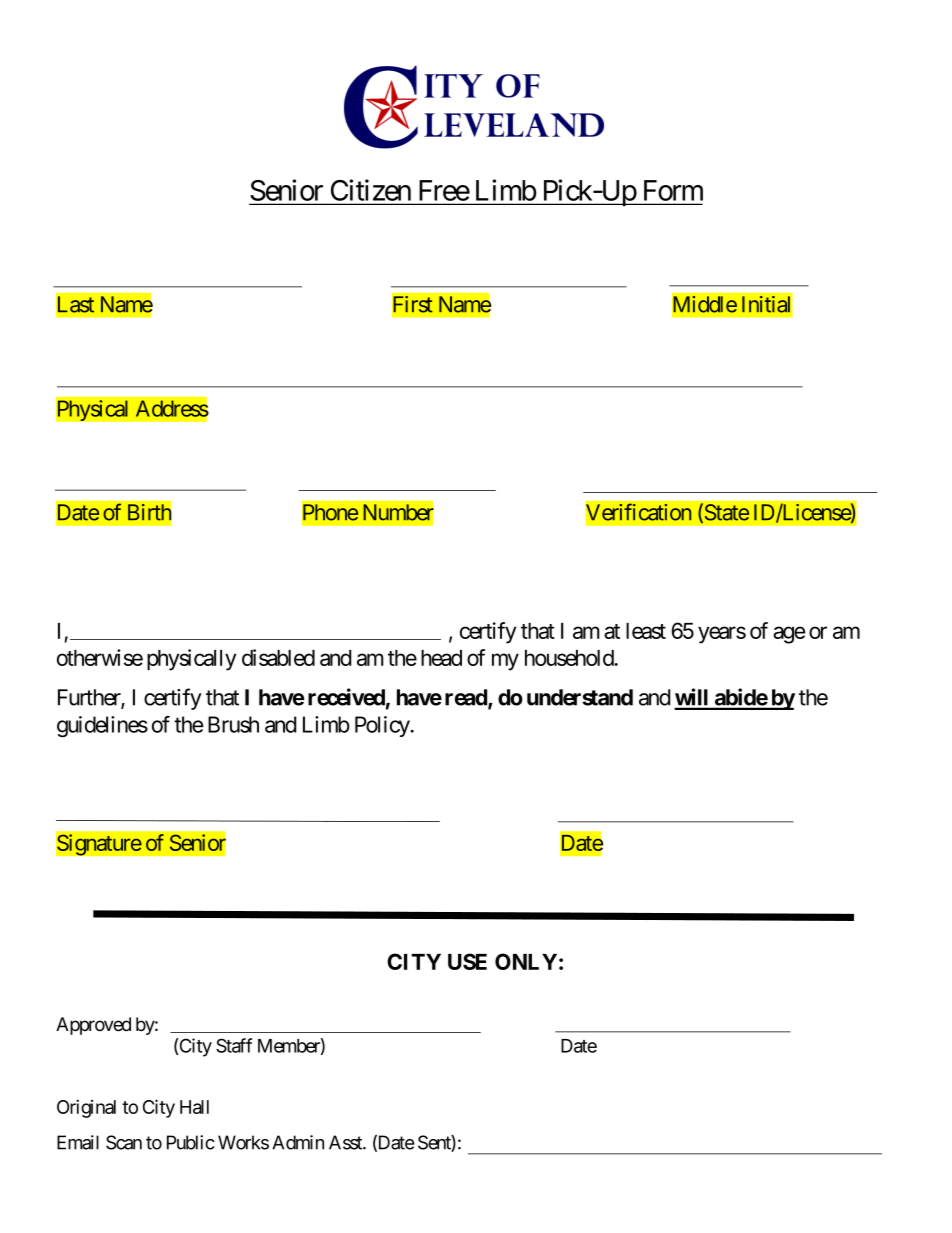  Describe the element at coordinates (346, 1142) in the screenshot. I see `Asst` at that location.
